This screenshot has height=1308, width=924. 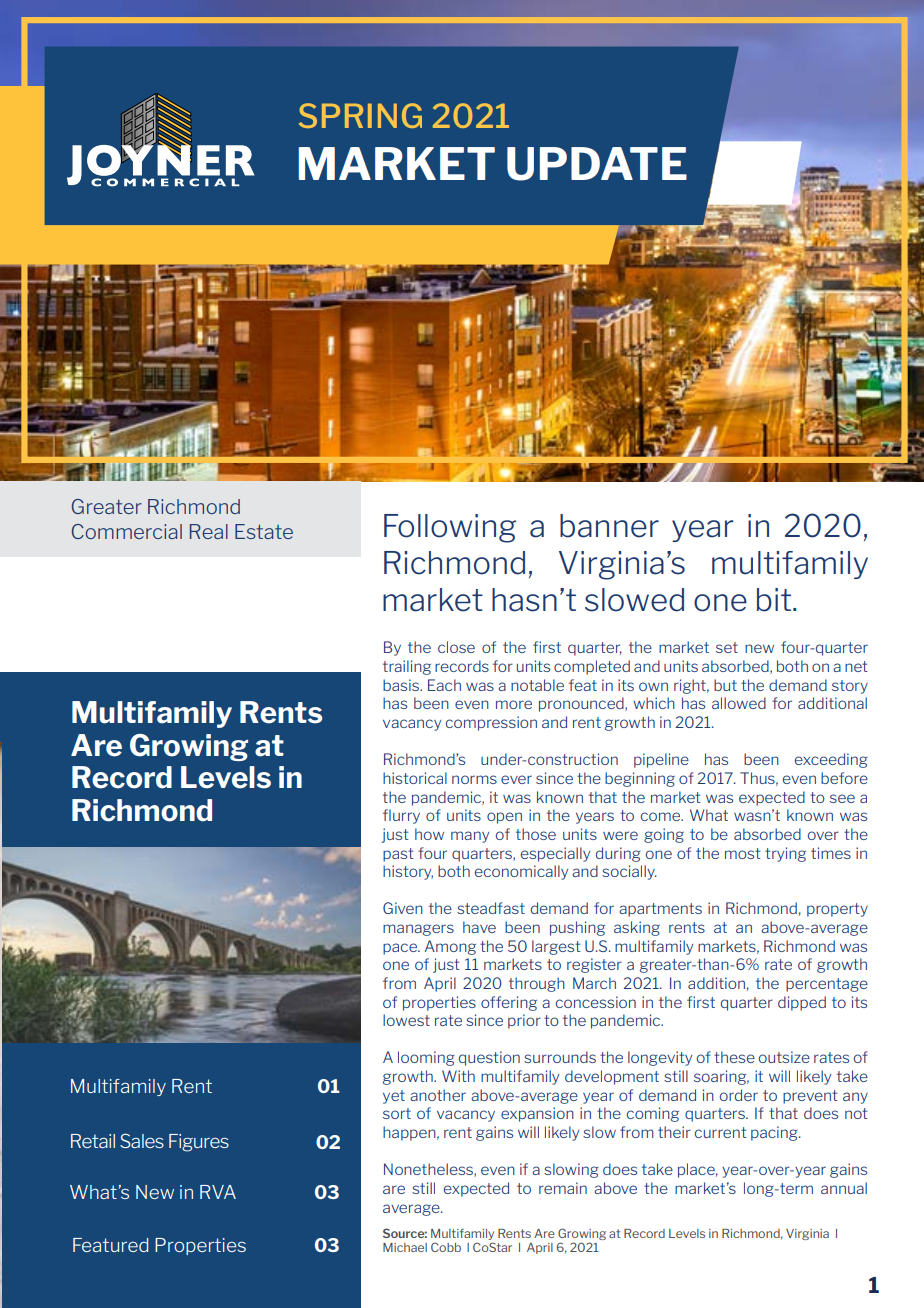 What do you see at coordinates (597, 164) in the screenshot?
I see `UPDATE` at bounding box center [597, 164].
